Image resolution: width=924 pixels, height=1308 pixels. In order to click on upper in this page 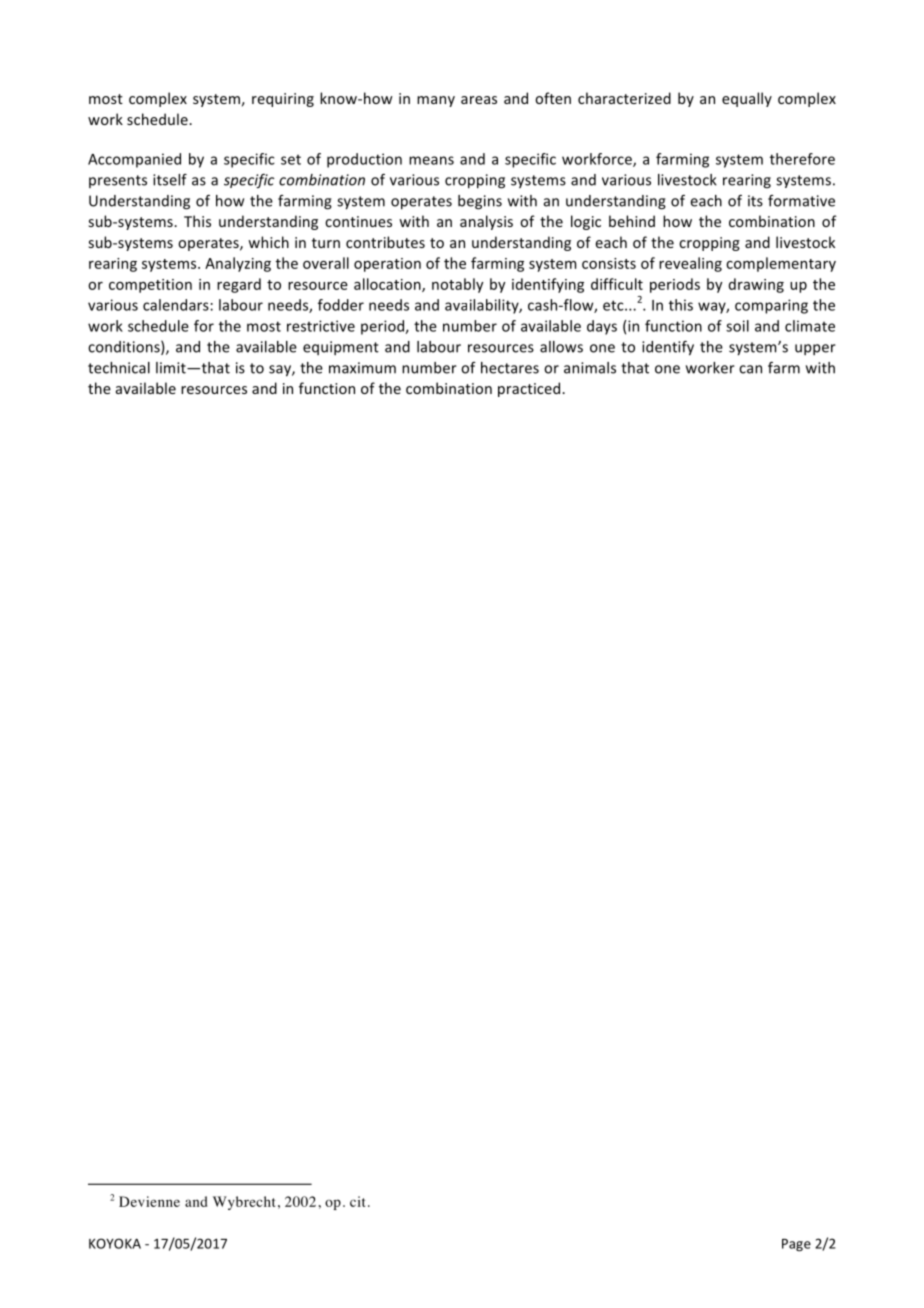, I will do `click(815, 349)`.
